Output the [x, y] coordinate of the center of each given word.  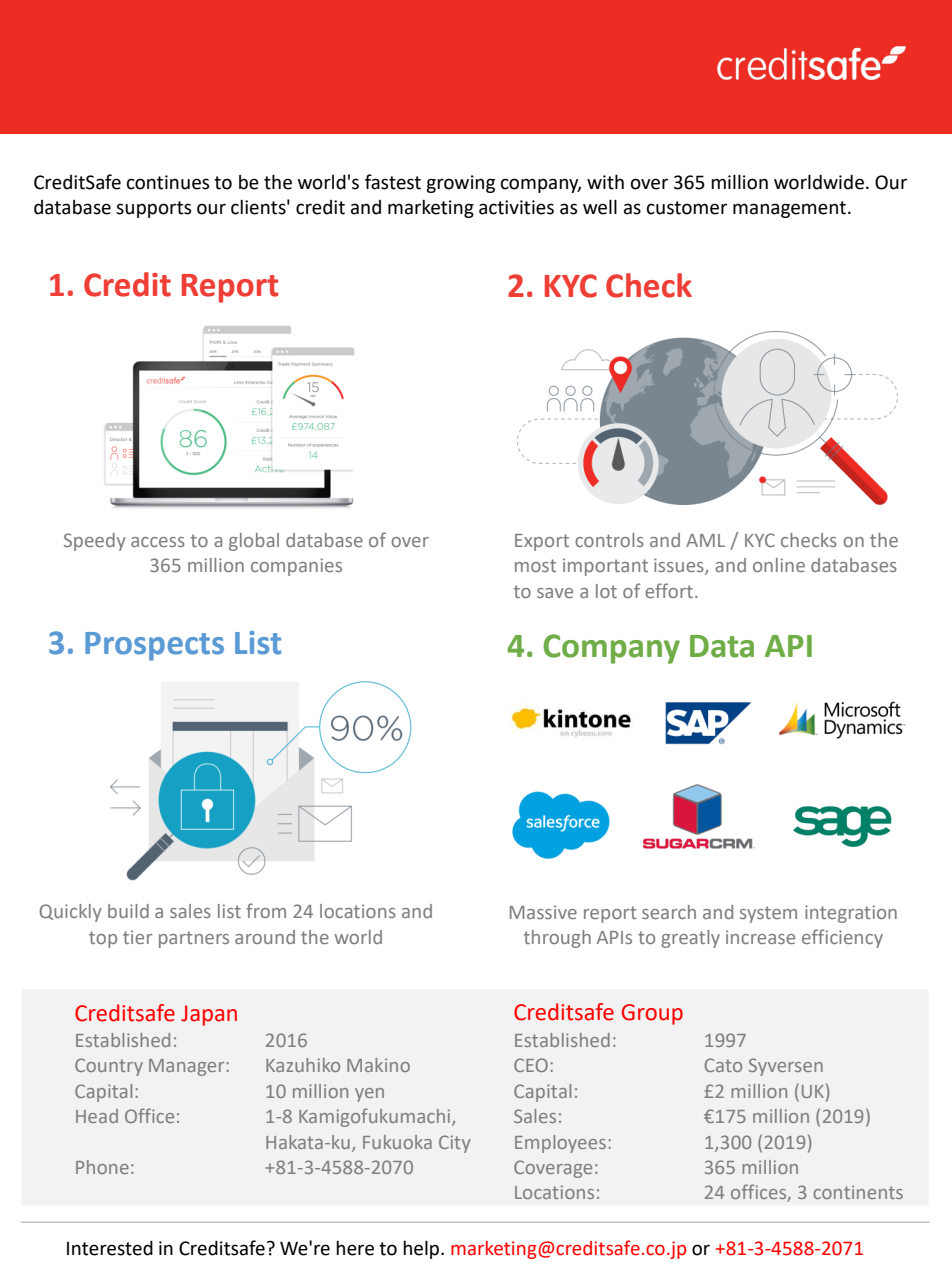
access [158, 542]
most [535, 565]
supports [153, 209]
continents [858, 1192]
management [789, 209]
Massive [543, 912]
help [422, 1249]
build [128, 911]
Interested [110, 1248]
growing [460, 184]
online [779, 565]
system [768, 914]
